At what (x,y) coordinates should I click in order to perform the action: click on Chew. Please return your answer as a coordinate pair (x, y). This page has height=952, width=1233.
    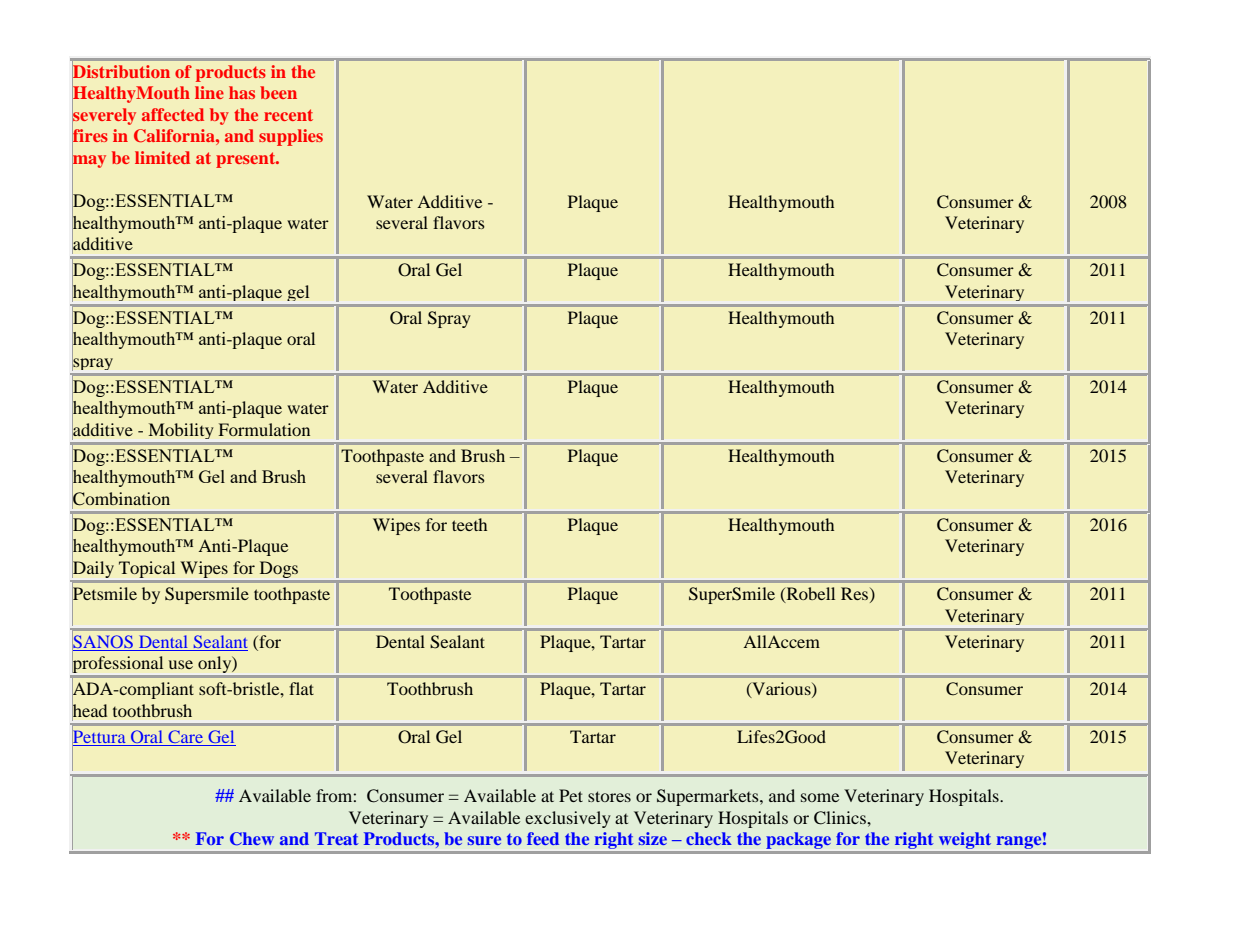
    Looking at the image, I should click on (252, 839).
